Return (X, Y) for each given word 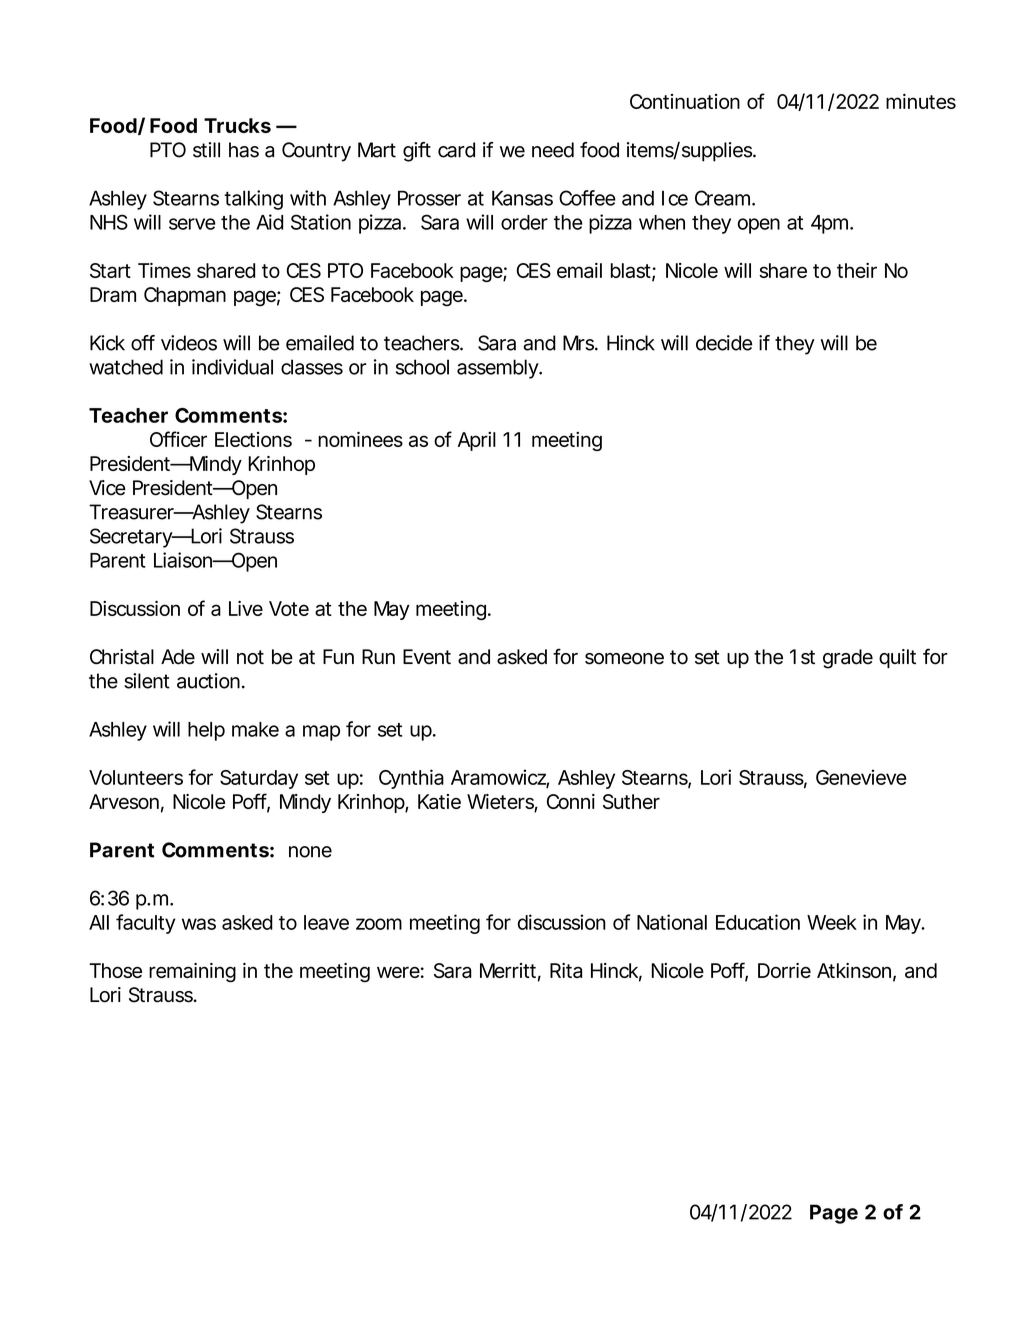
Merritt (508, 970)
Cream (721, 198)
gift (417, 152)
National (672, 922)
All (99, 922)
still (206, 150)
